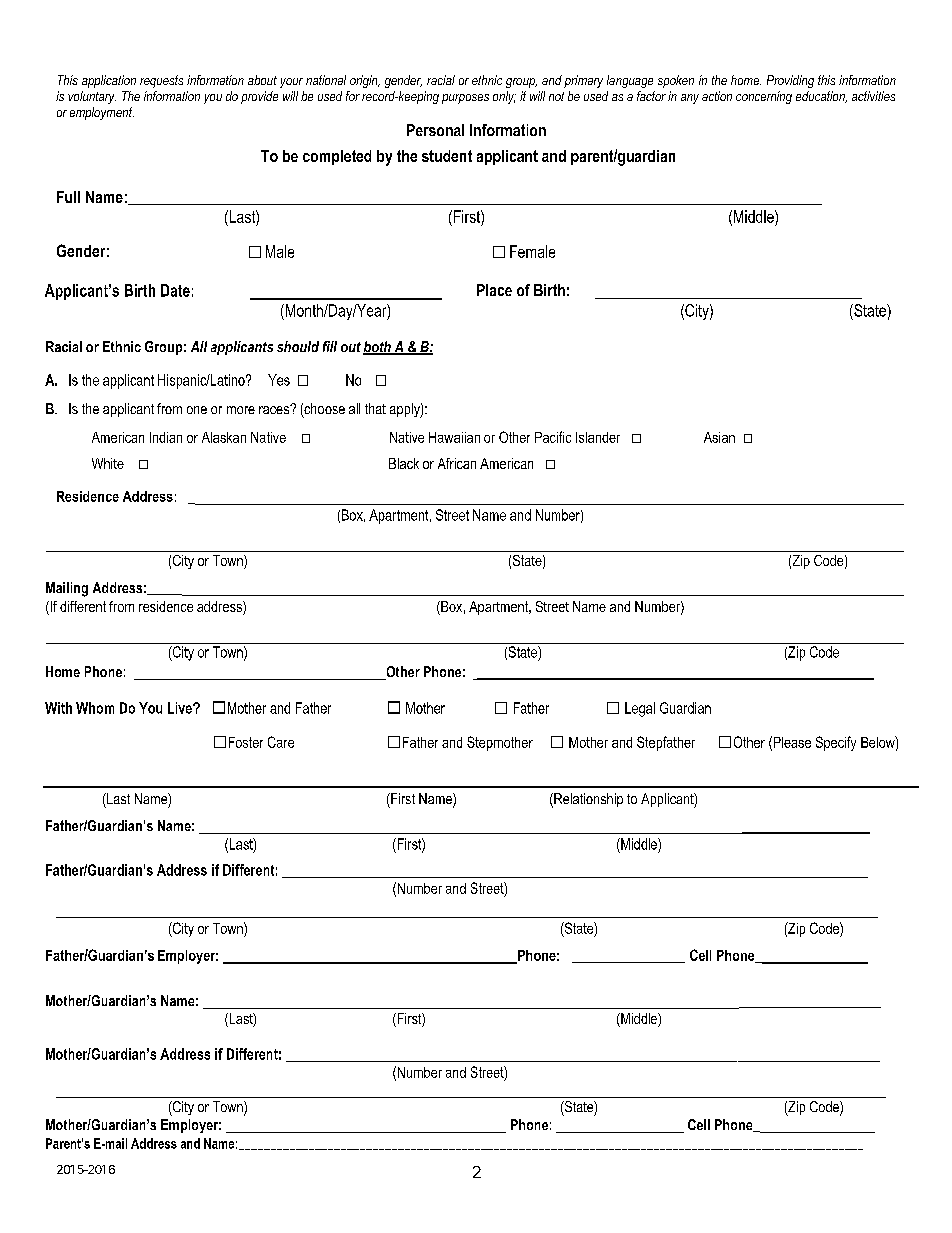 The image size is (952, 1233). Describe the element at coordinates (166, 437) in the screenshot. I see `Indian` at that location.
